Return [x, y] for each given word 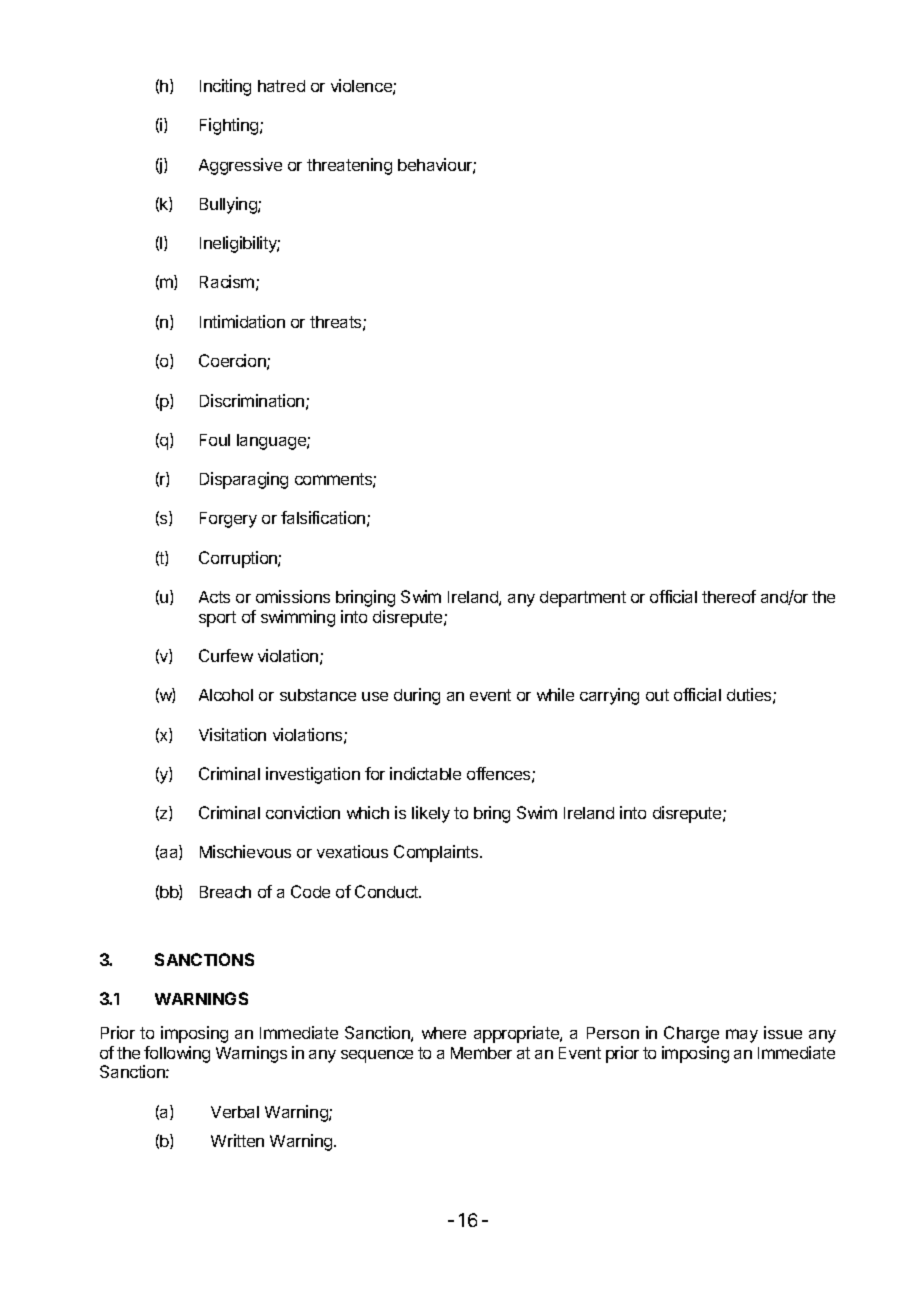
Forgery [228, 520]
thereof [729, 596]
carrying [609, 696]
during [417, 696]
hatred [281, 86]
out [657, 695]
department [583, 599]
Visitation [232, 734]
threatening [349, 166]
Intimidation [242, 321]
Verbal [235, 1112]
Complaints [437, 853]
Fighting [229, 126]
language [272, 442]
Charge [691, 1034]
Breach [225, 892]
